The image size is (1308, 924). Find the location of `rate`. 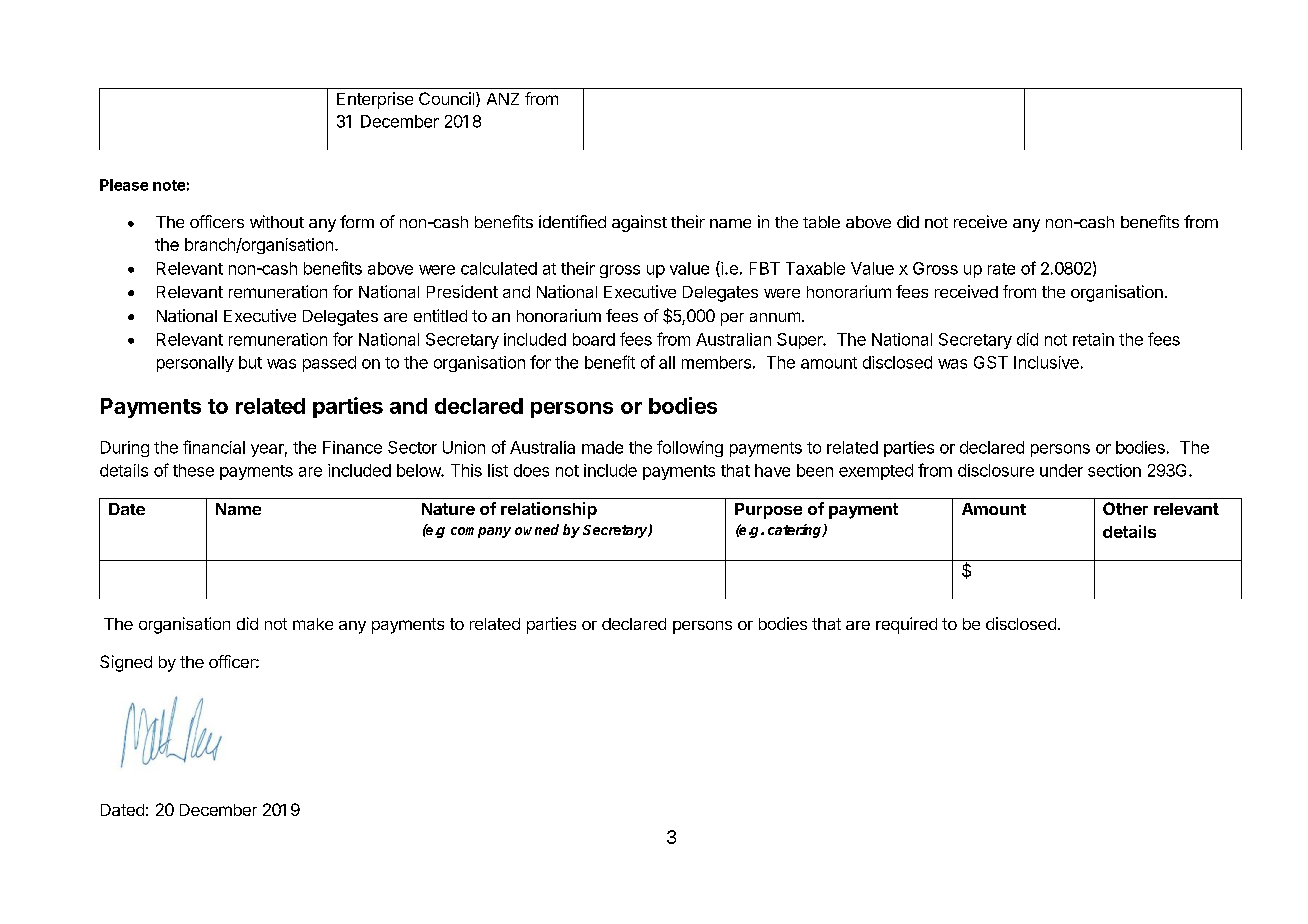

rate is located at coordinates (1001, 269).
